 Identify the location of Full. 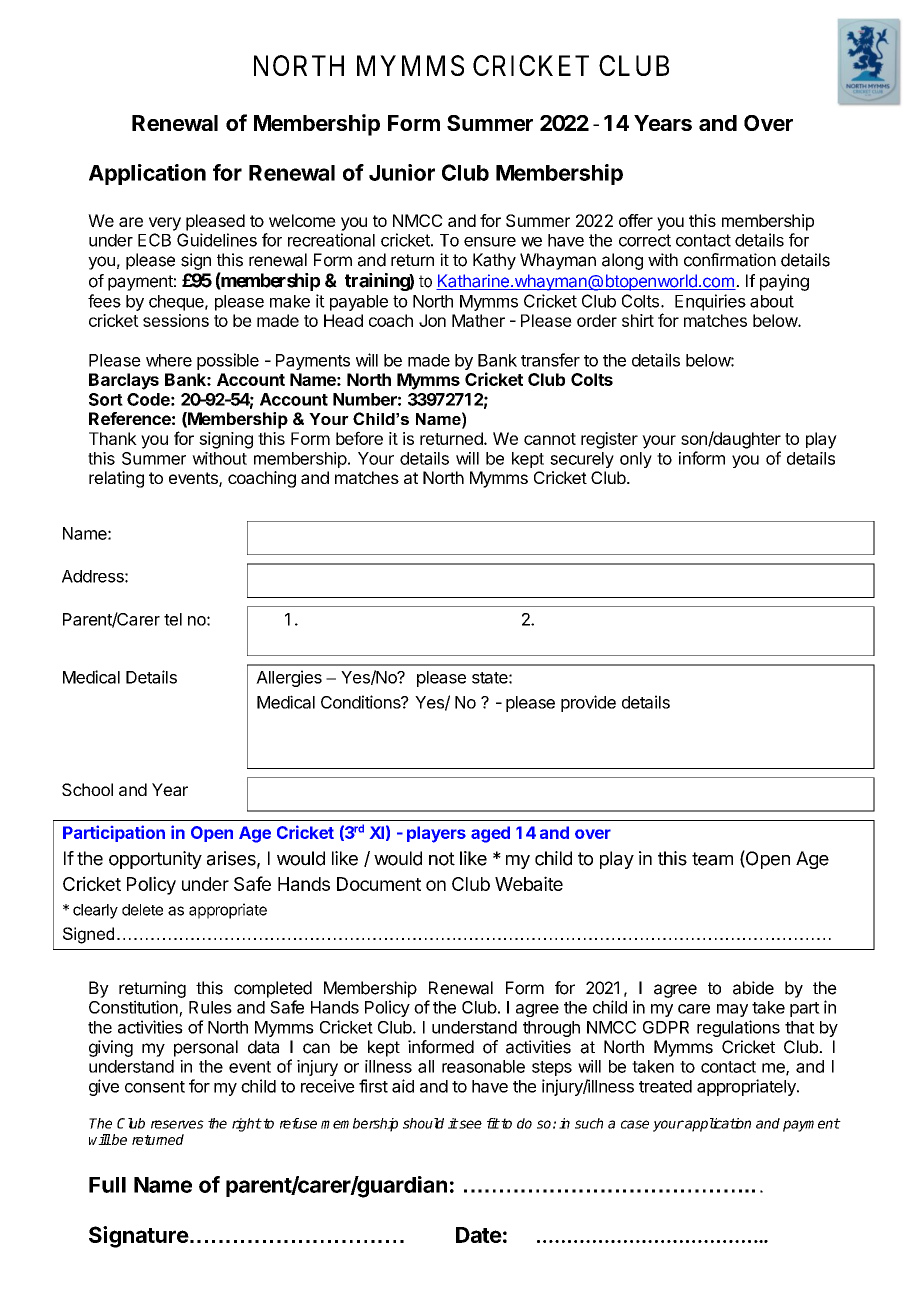
(107, 1185).
